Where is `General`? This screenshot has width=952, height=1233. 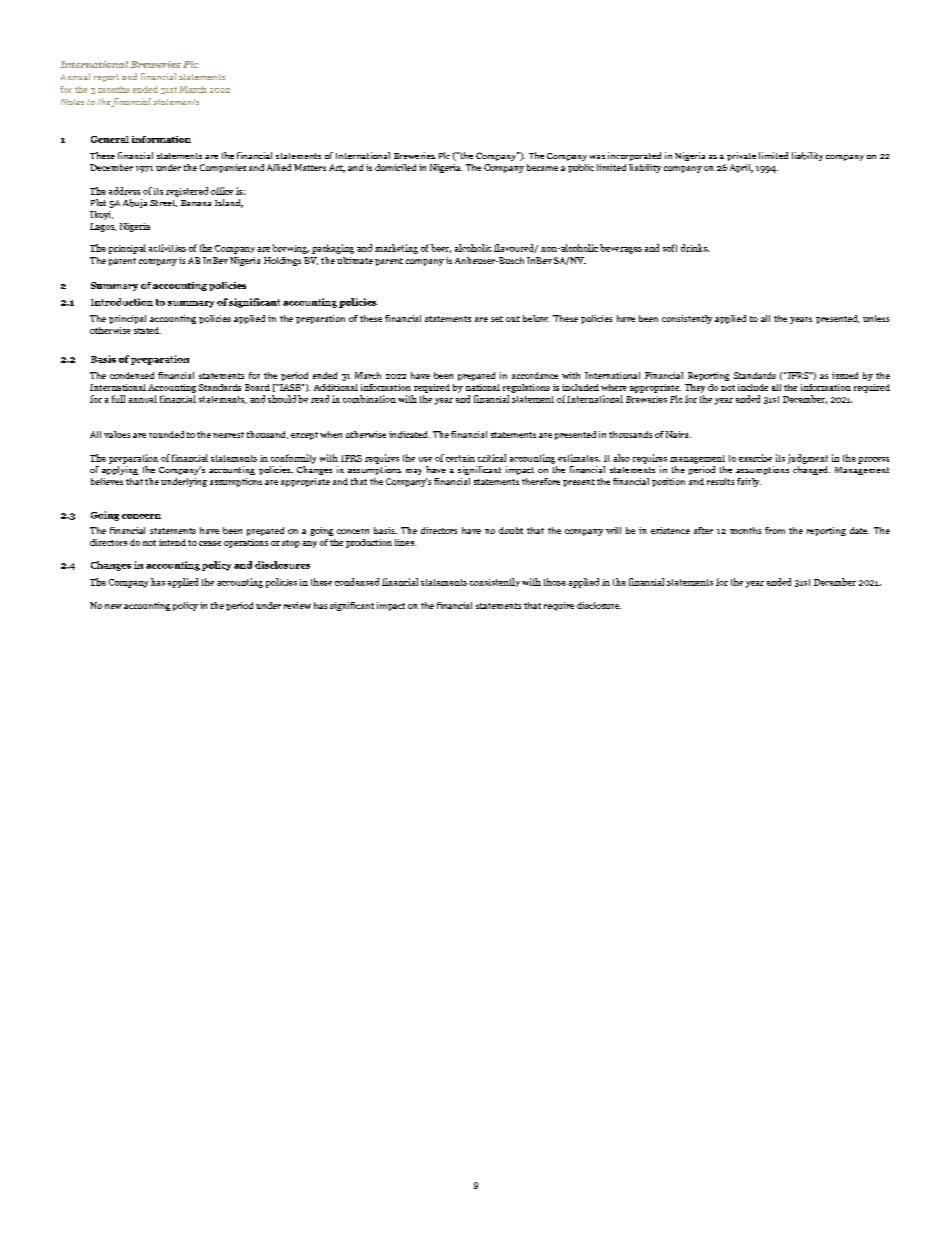 General is located at coordinates (110, 139).
